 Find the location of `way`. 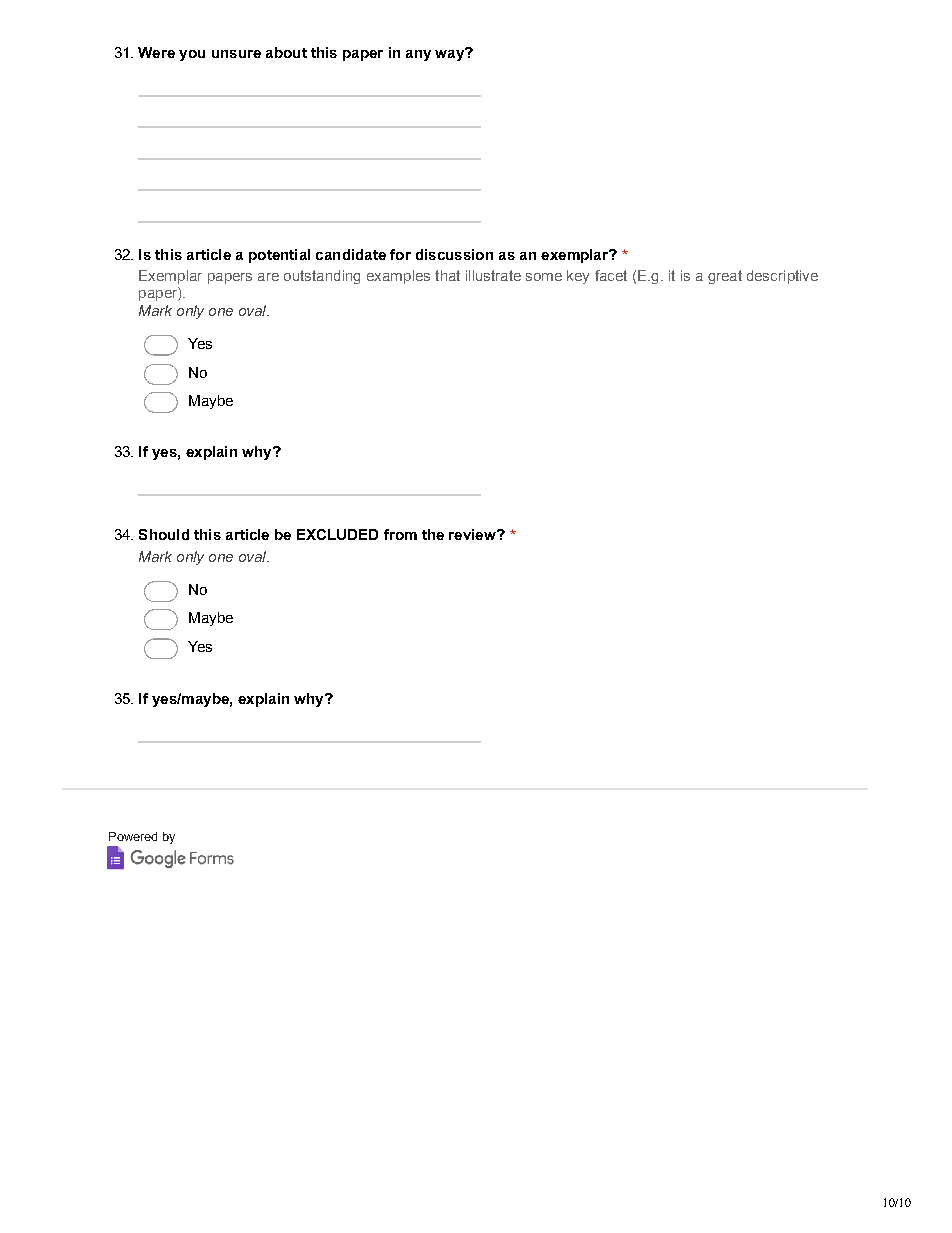

way is located at coordinates (450, 54).
